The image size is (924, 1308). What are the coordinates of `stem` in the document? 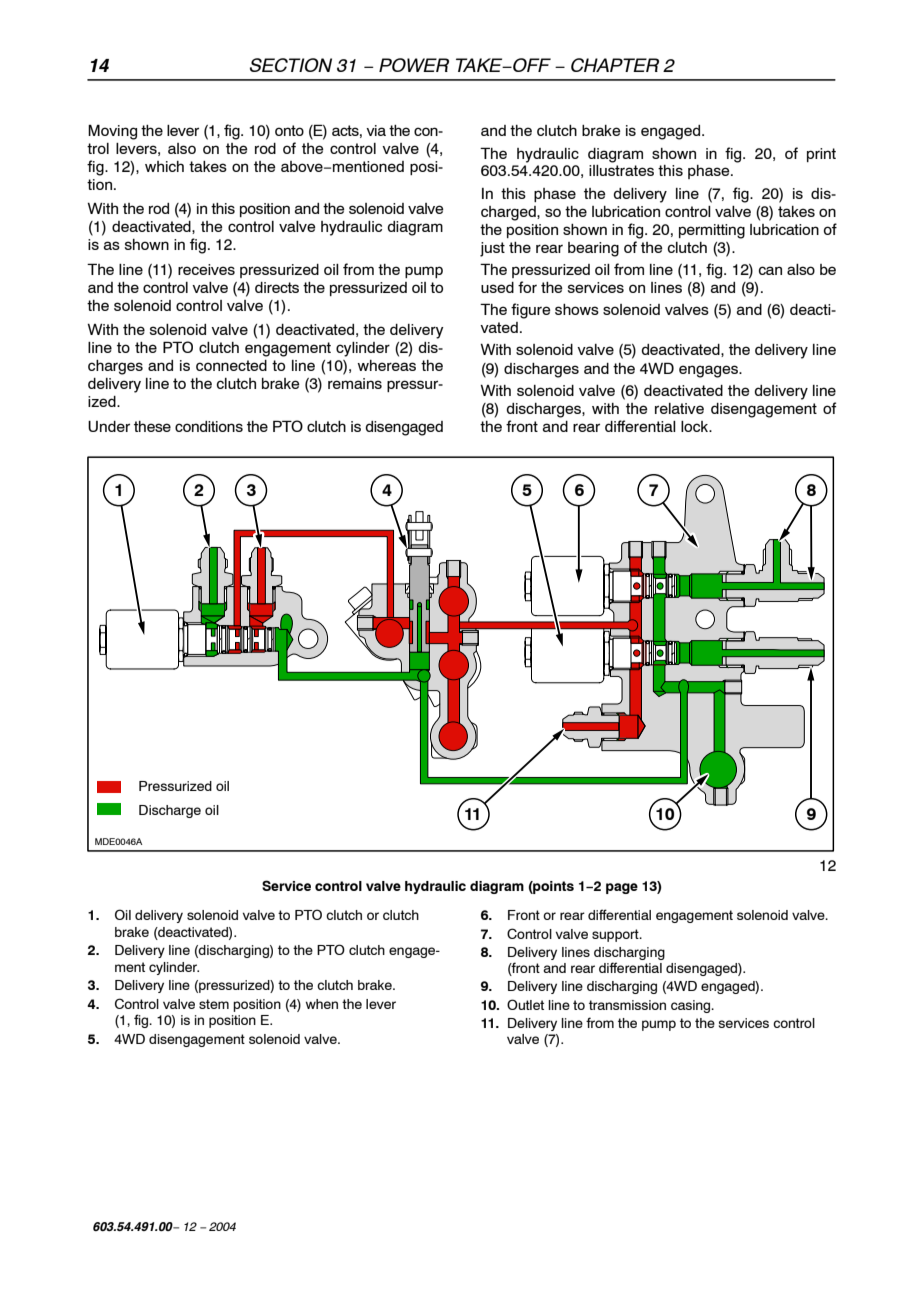 It's located at (214, 1004).
